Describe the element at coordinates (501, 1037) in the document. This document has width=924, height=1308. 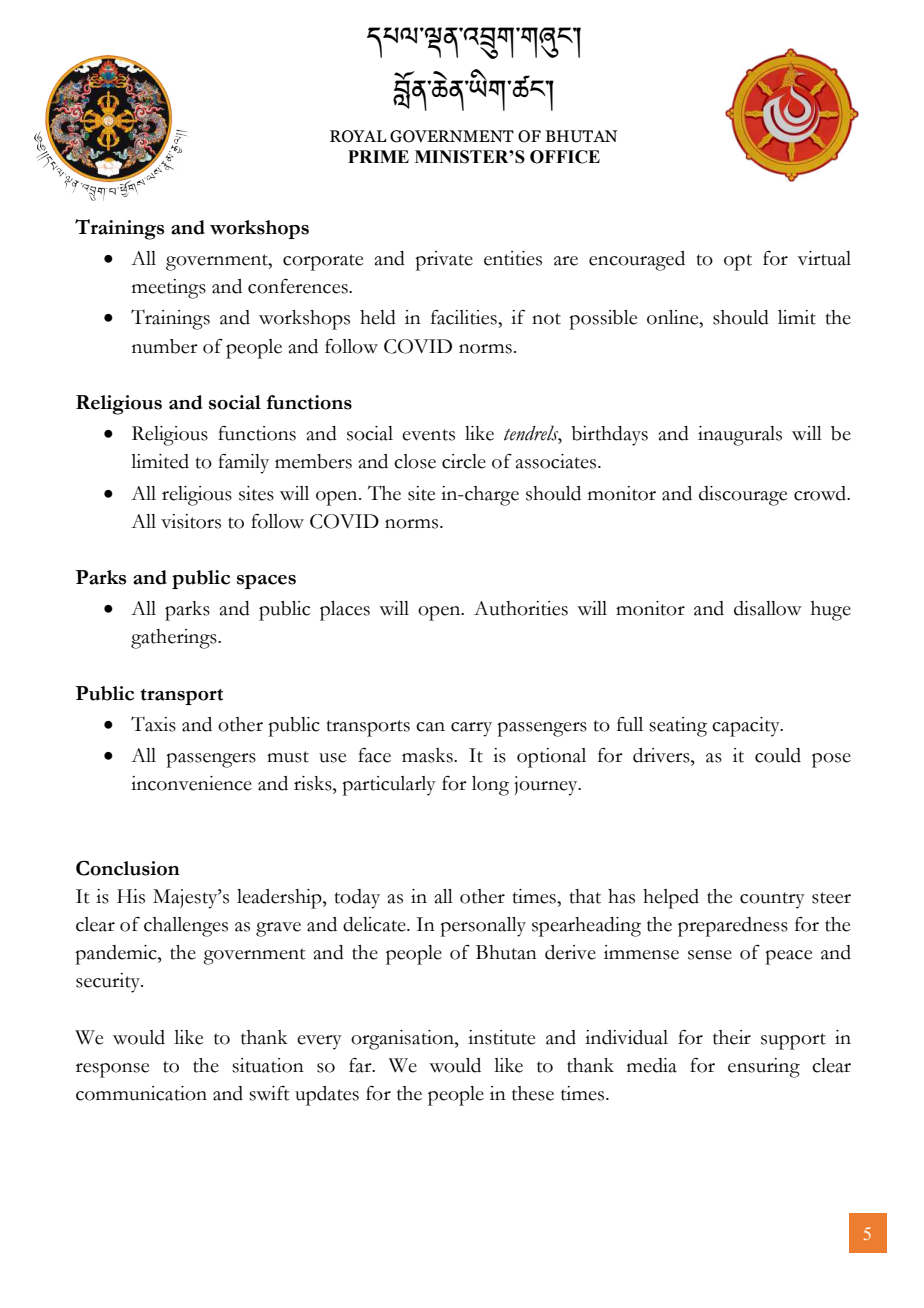
I see `institute` at that location.
